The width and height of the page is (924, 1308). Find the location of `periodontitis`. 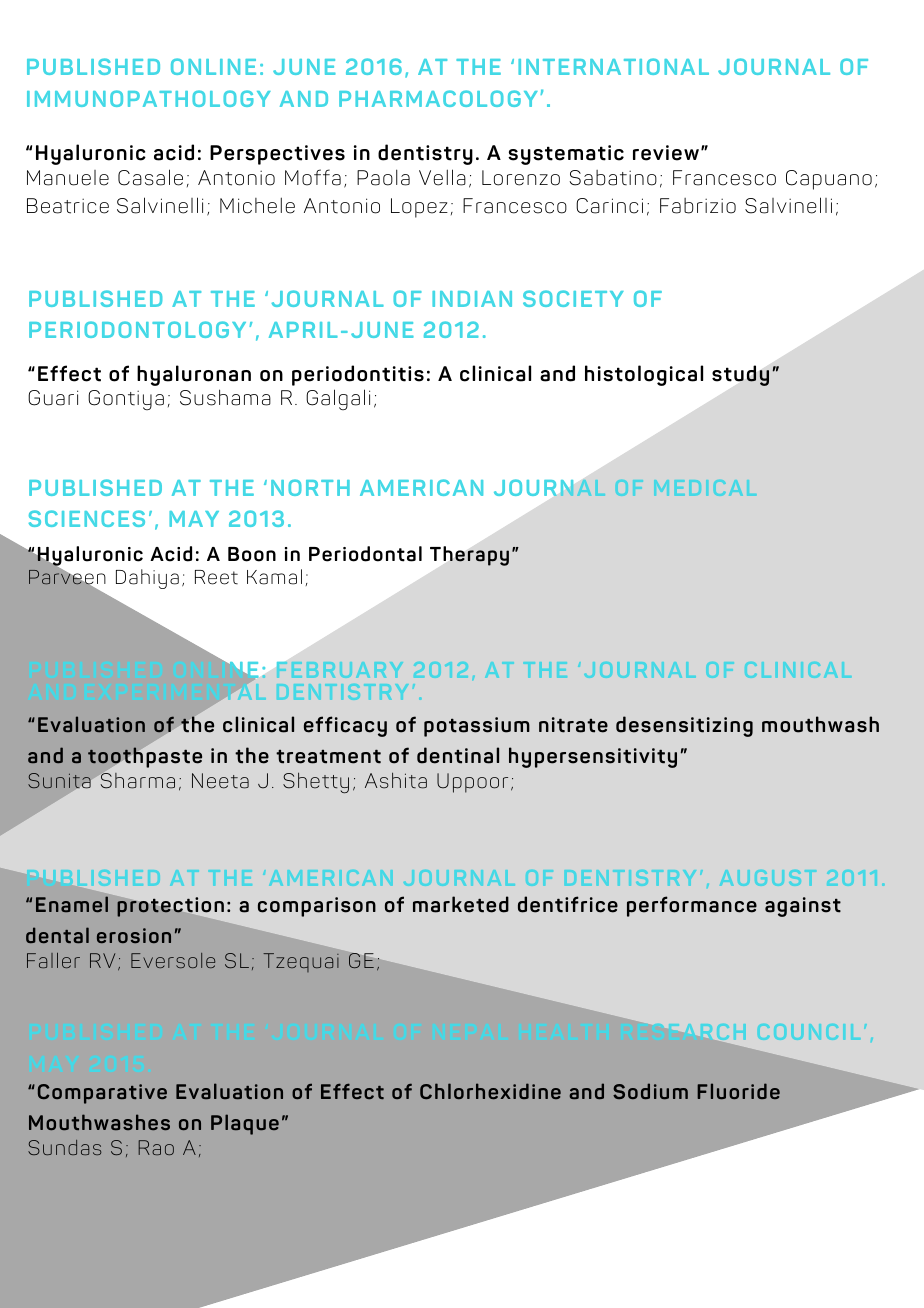

periodontitis is located at coordinates (358, 375).
